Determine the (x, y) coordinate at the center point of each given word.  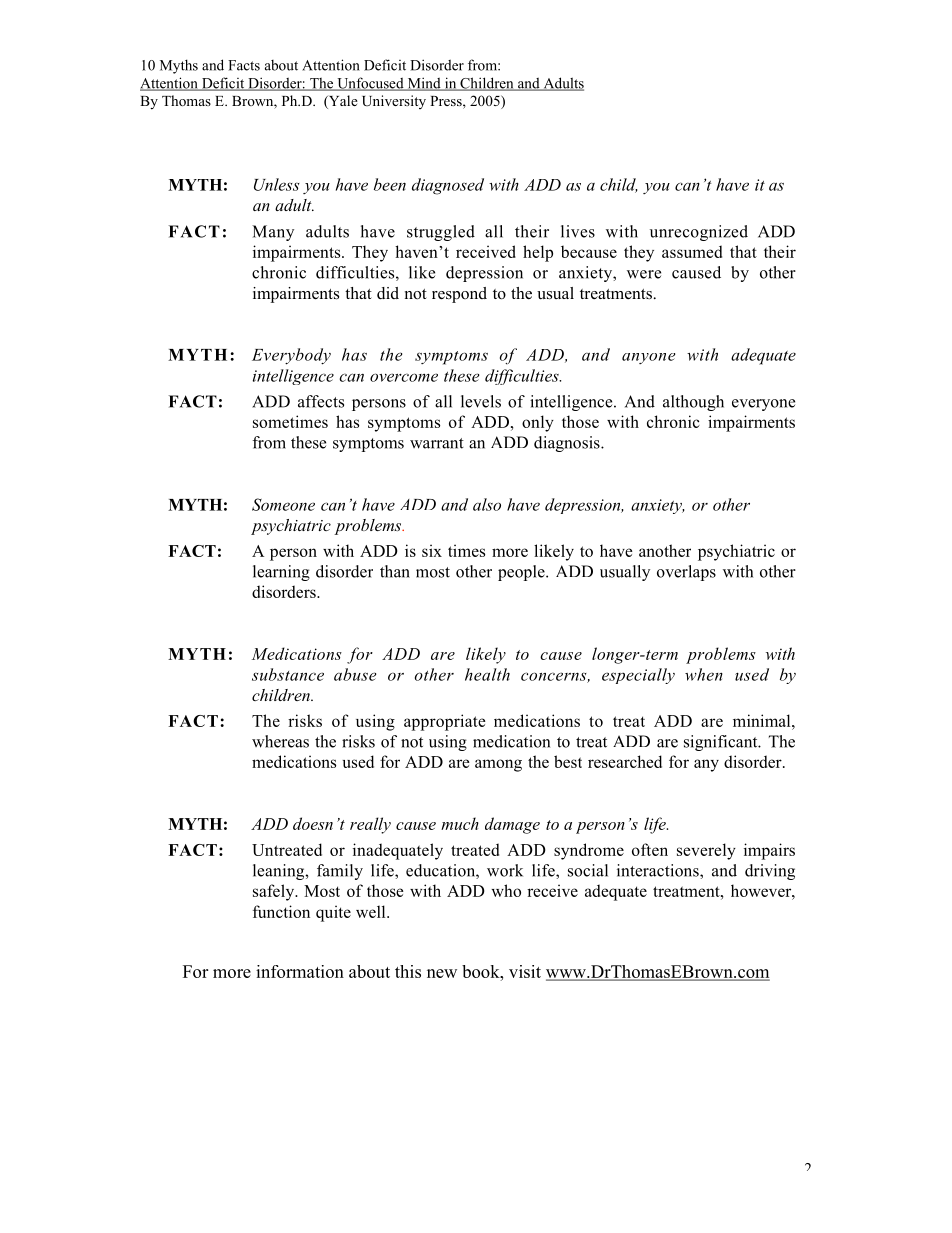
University (394, 102)
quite (333, 913)
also (487, 504)
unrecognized (699, 233)
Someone (283, 504)
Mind (424, 84)
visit (525, 971)
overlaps (686, 573)
